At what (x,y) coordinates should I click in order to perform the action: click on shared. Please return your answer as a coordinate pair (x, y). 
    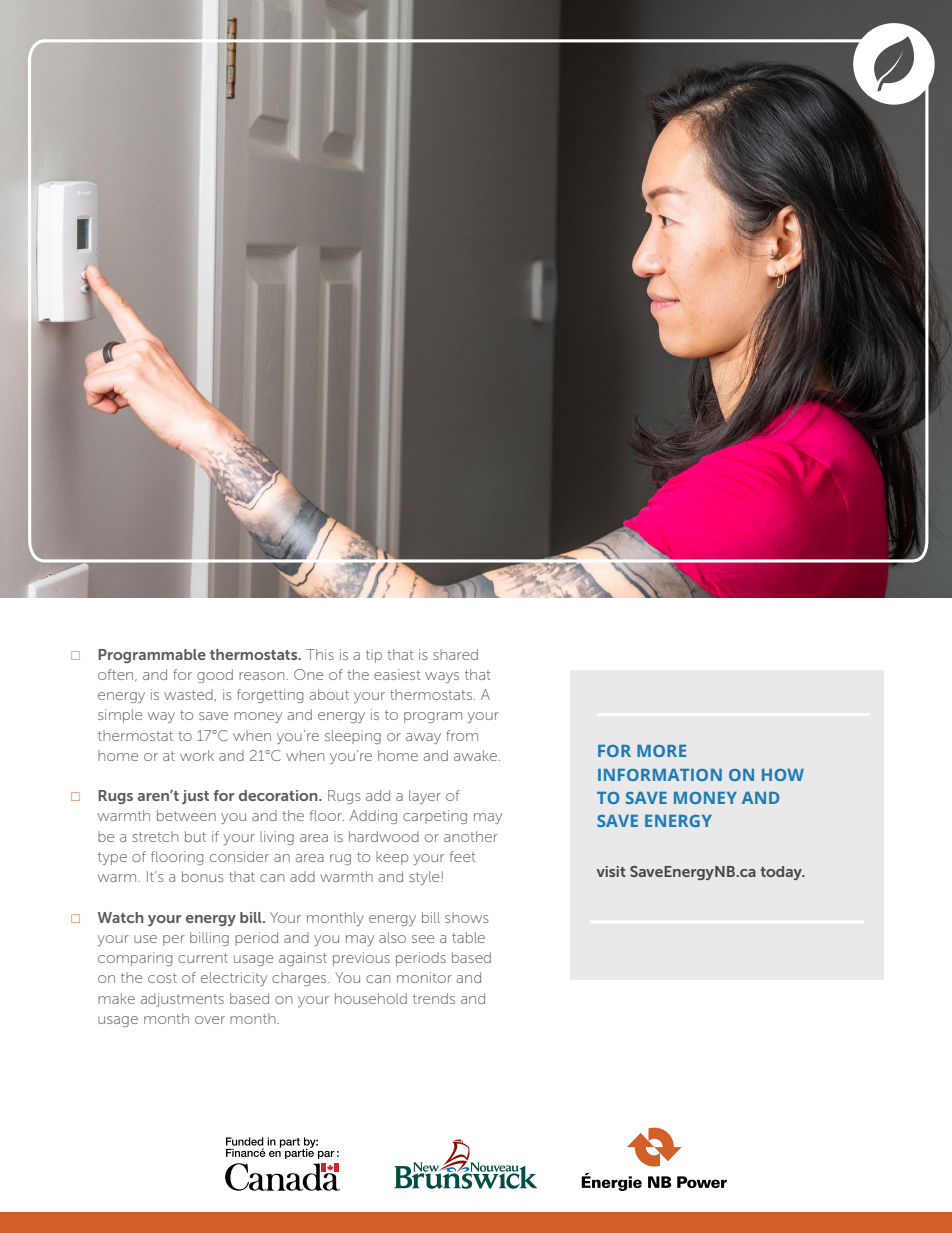
    Looking at the image, I should click on (455, 654).
